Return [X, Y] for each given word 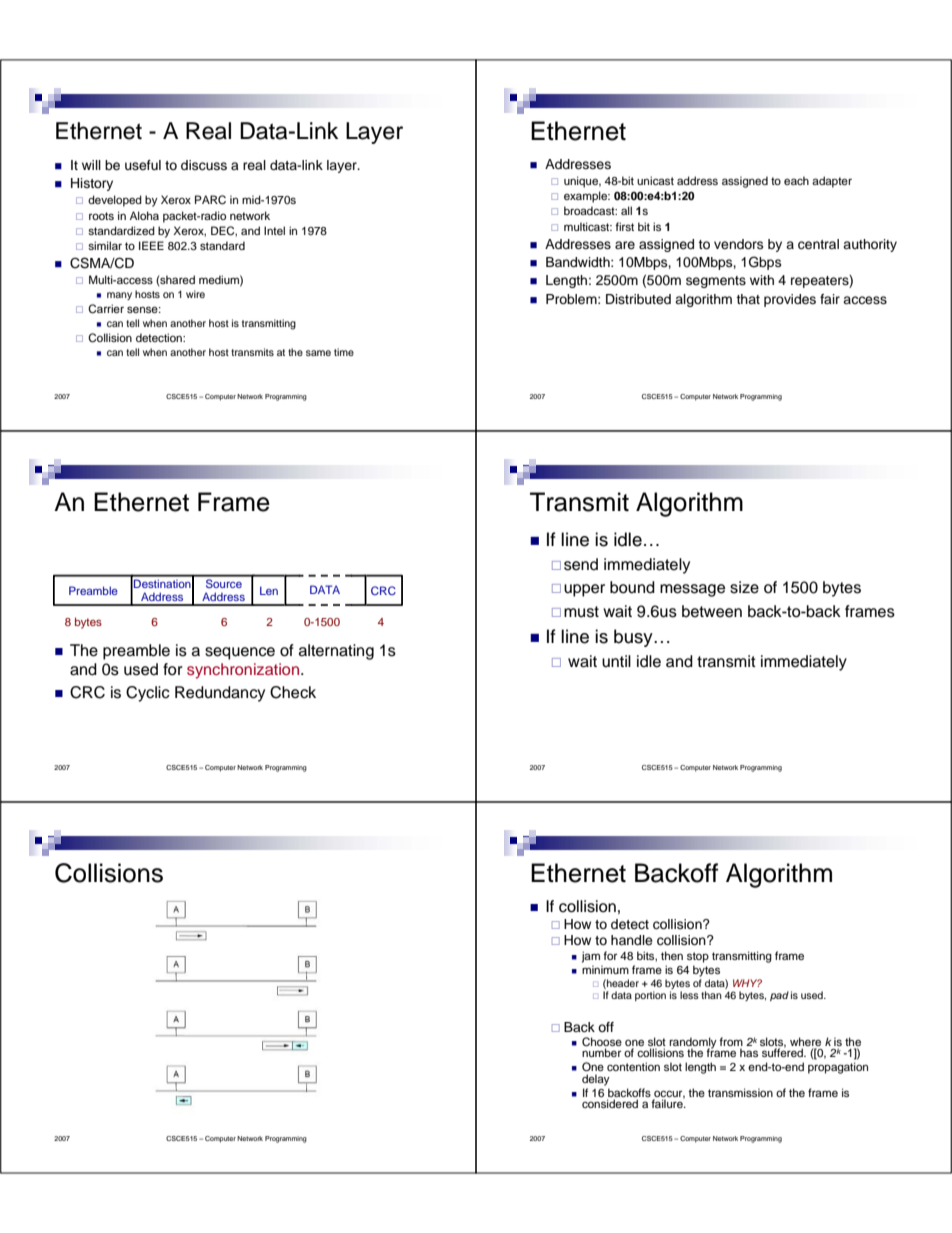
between [712, 611]
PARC [210, 200]
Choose [602, 1043]
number [601, 1052]
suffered [783, 1052]
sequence [240, 653]
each [796, 180]
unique [582, 182]
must [581, 612]
